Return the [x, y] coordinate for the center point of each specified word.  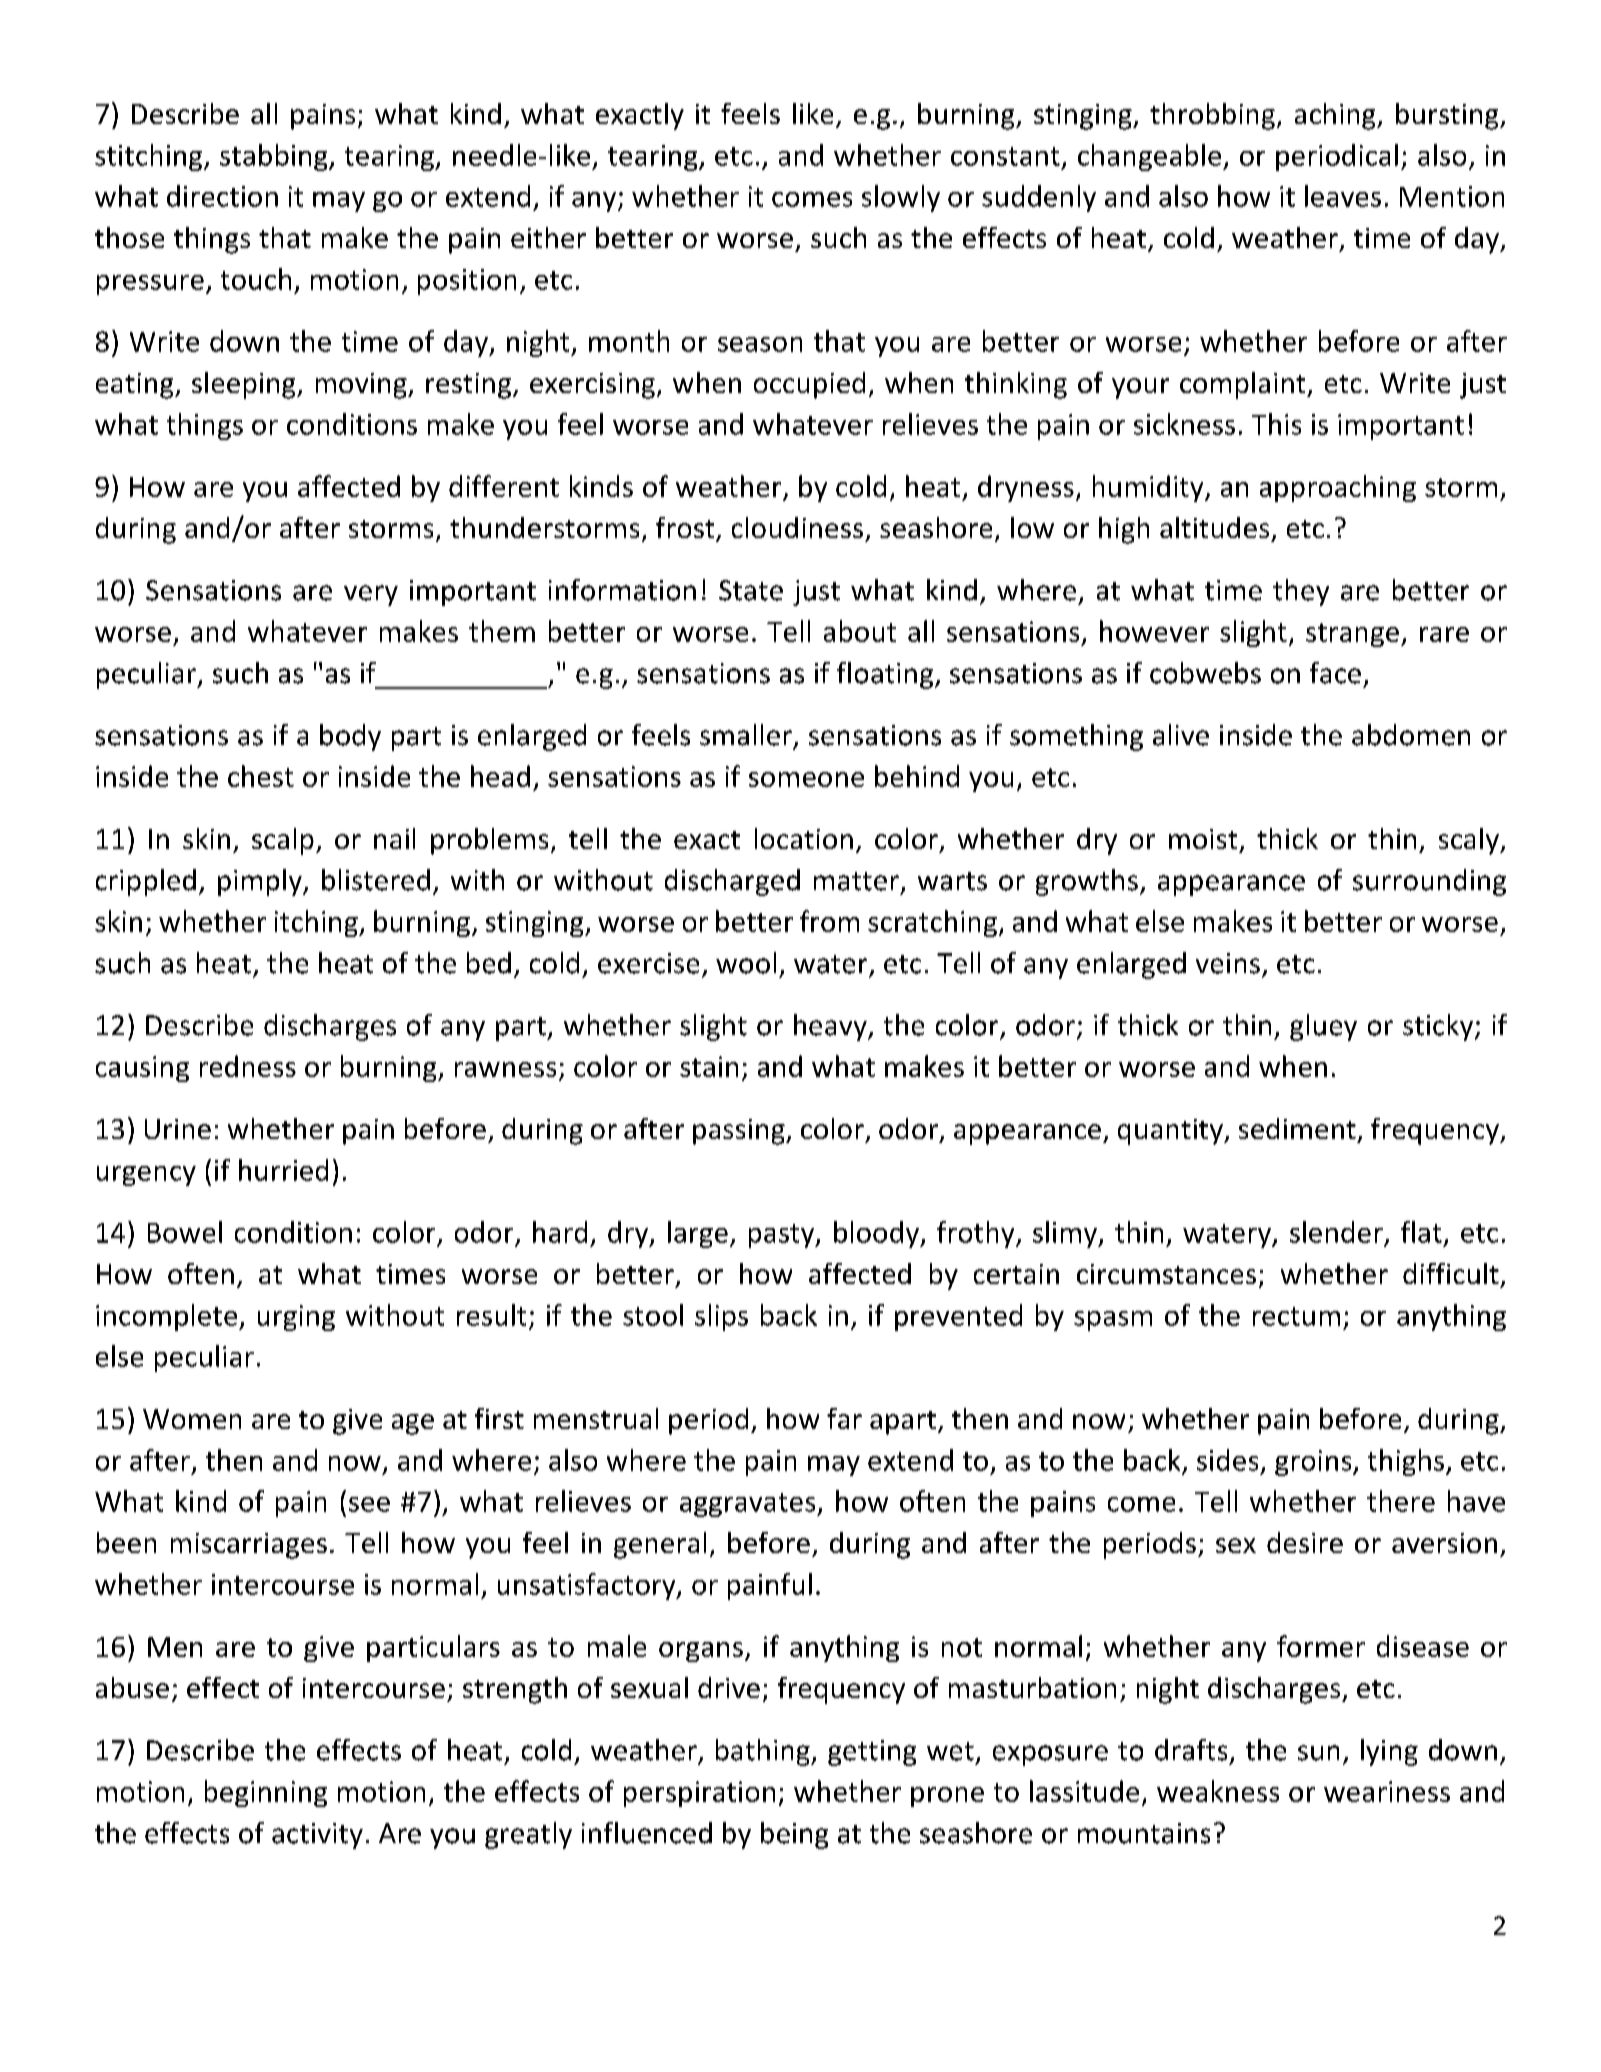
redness [248, 1066]
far [844, 1418]
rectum [1296, 1316]
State [751, 590]
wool [746, 963]
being [794, 1835]
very [371, 595]
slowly [901, 198]
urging [296, 1318]
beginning [266, 1793]
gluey [1323, 1027]
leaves [1343, 196]
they [1301, 592]
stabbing [275, 157]
